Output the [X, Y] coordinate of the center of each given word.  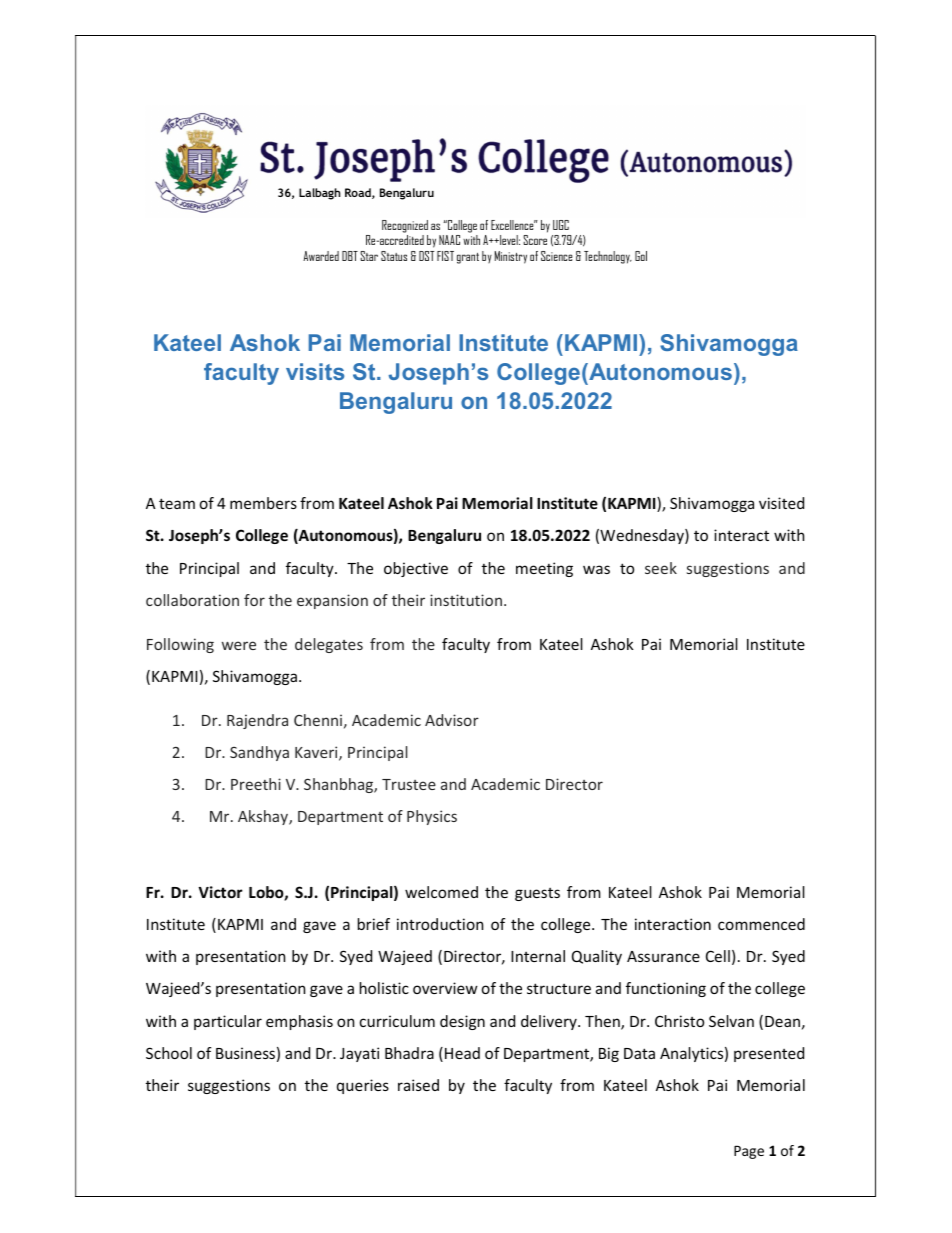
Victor [220, 892]
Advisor [452, 720]
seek [661, 568]
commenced [761, 924]
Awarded [321, 256]
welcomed [441, 892]
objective [416, 569]
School [169, 1053]
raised [418, 1085]
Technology [608, 257]
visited [781, 503]
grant [468, 258]
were [239, 645]
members [263, 503]
